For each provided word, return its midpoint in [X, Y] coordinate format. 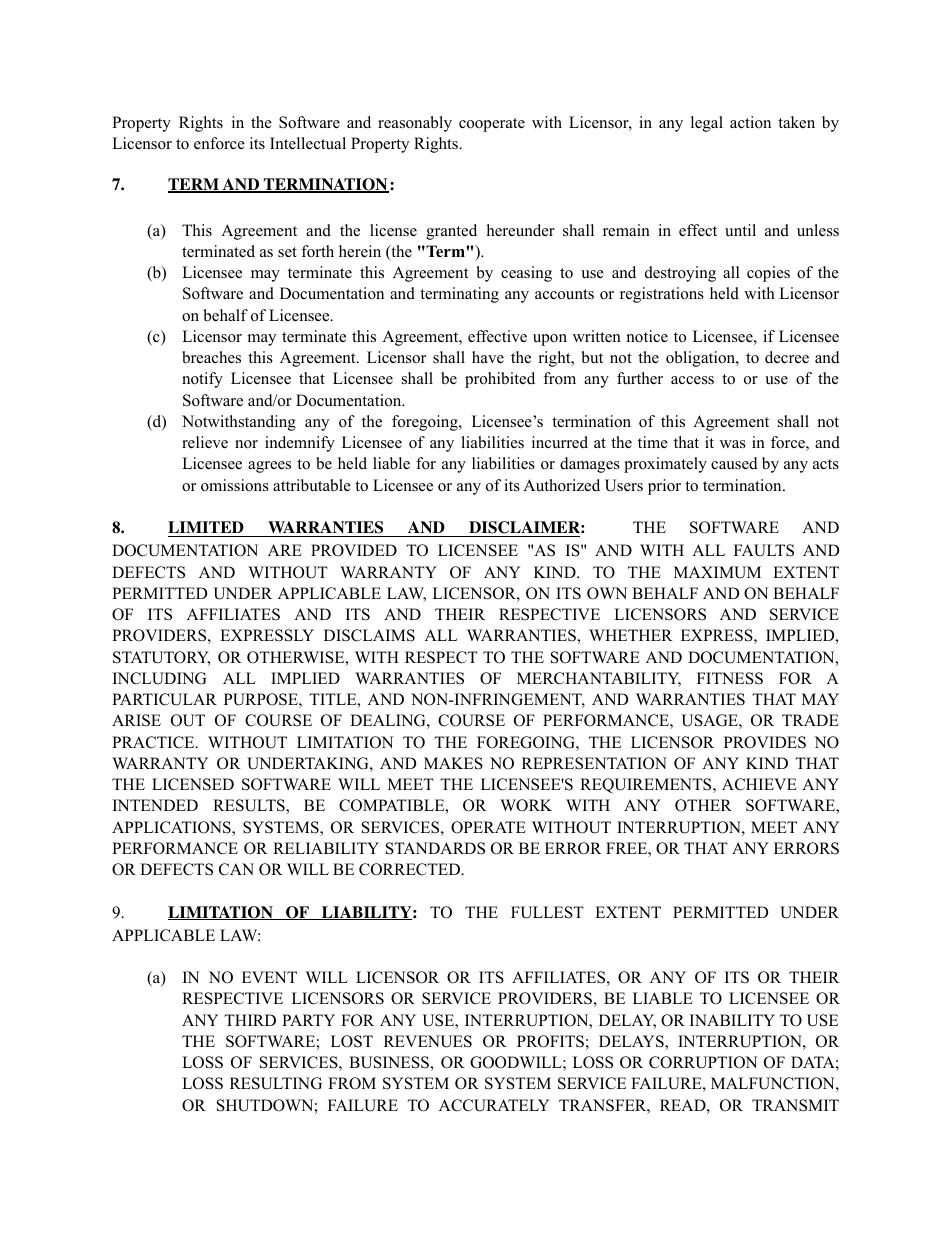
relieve [205, 442]
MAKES [453, 763]
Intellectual [308, 143]
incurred [560, 442]
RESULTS [250, 806]
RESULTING [276, 1083]
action [750, 122]
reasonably [415, 124]
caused [734, 463]
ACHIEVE [759, 784]
